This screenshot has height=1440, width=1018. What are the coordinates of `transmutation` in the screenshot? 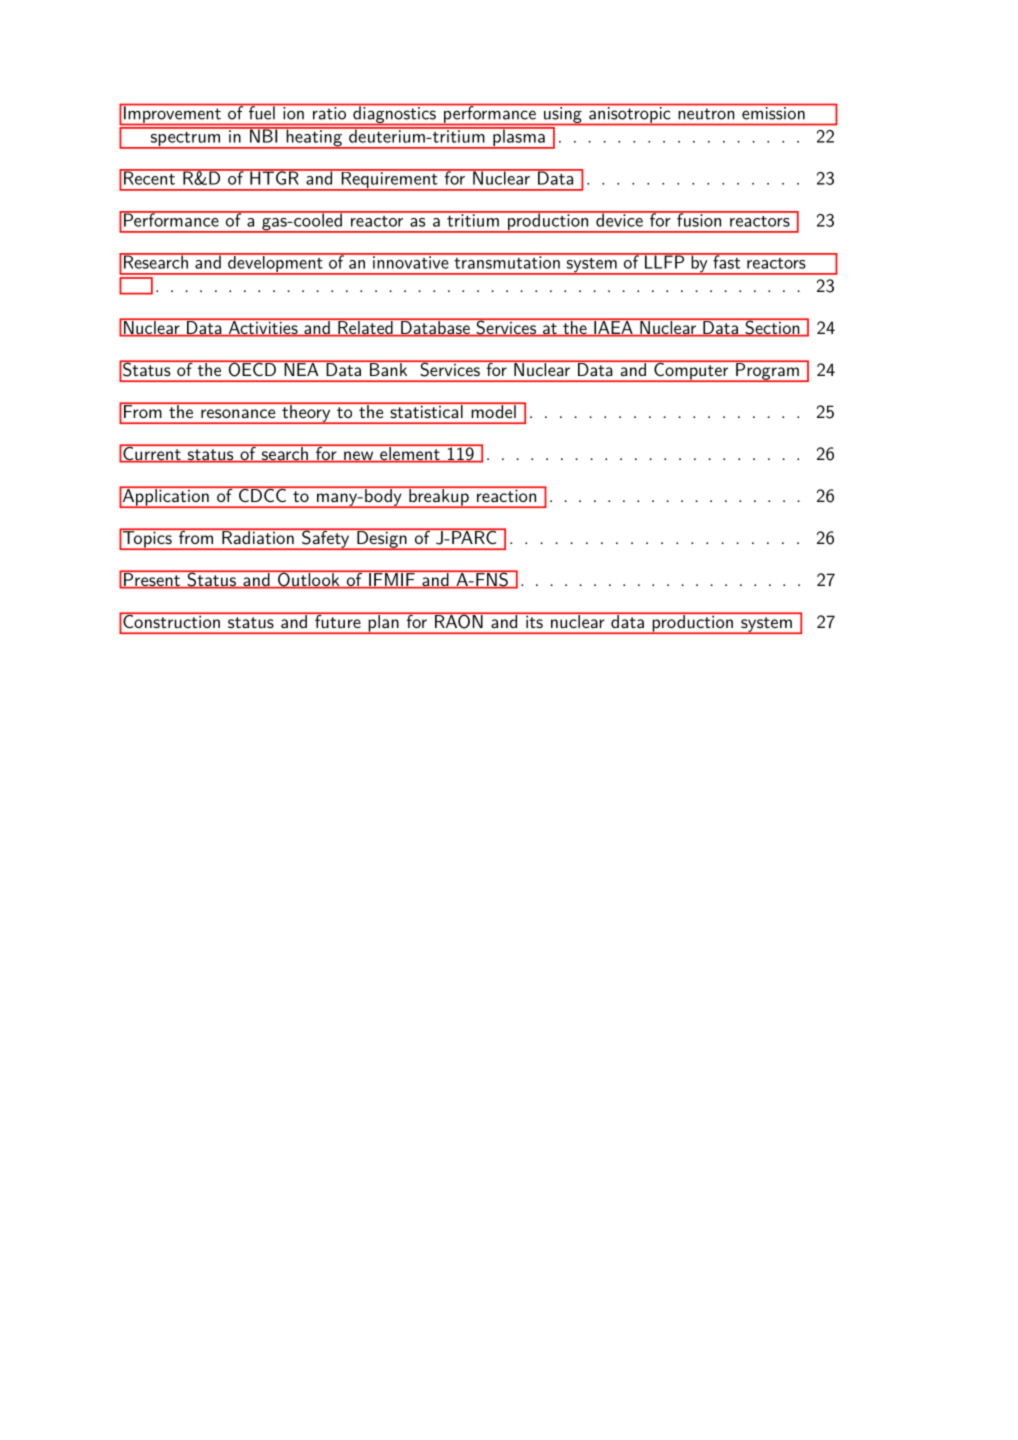 It's located at (507, 261).
